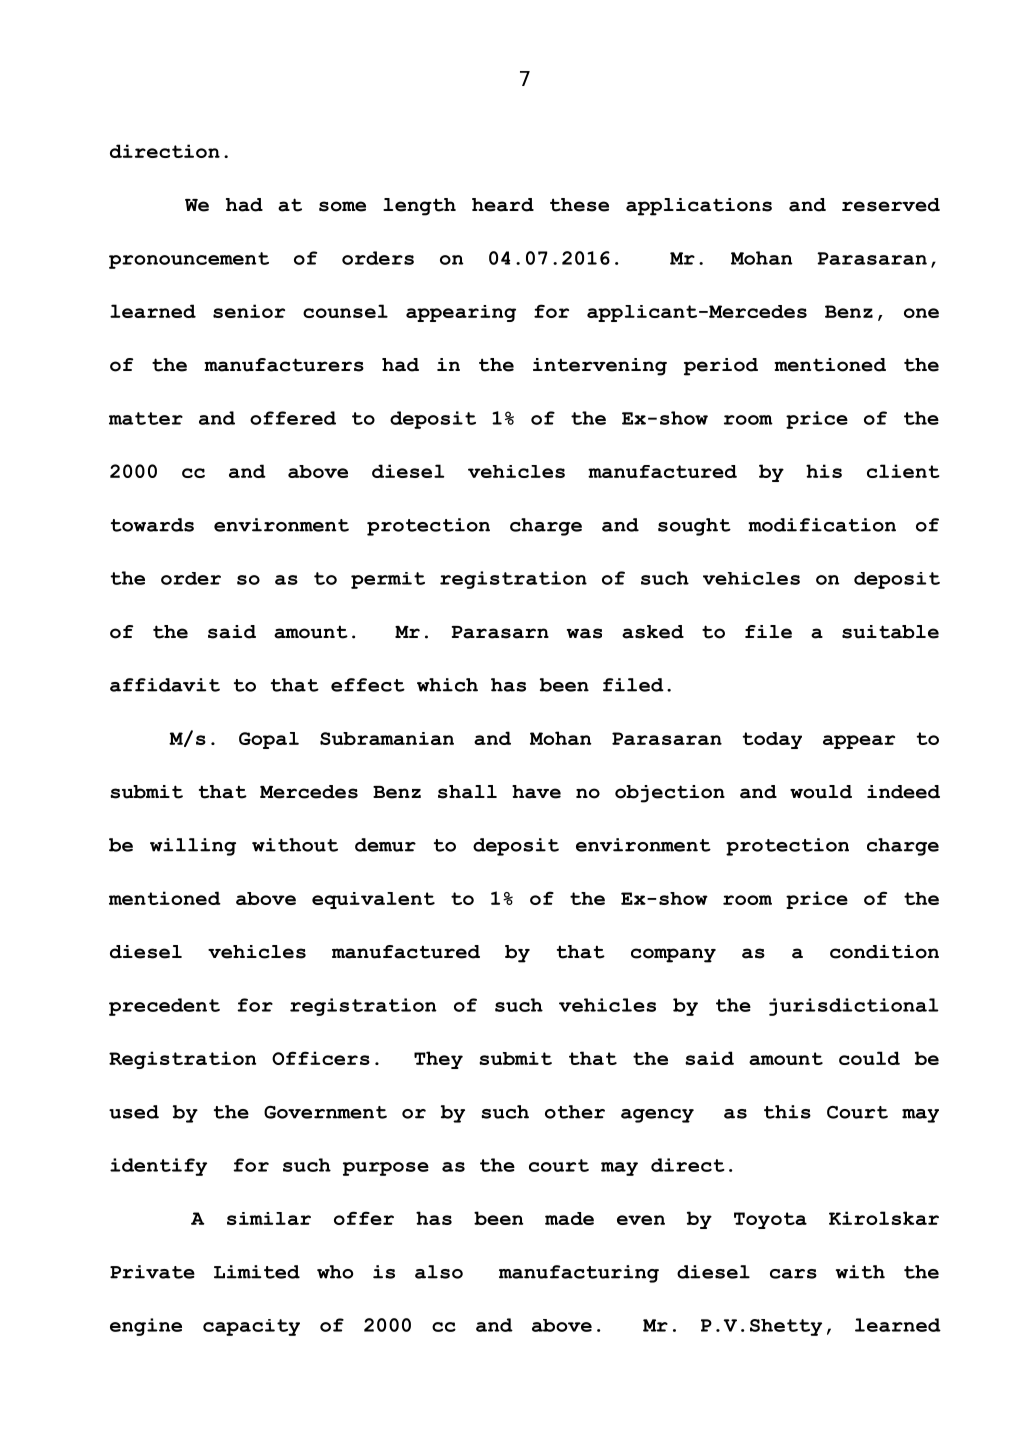  I want to click on Limited, so click(257, 1272).
